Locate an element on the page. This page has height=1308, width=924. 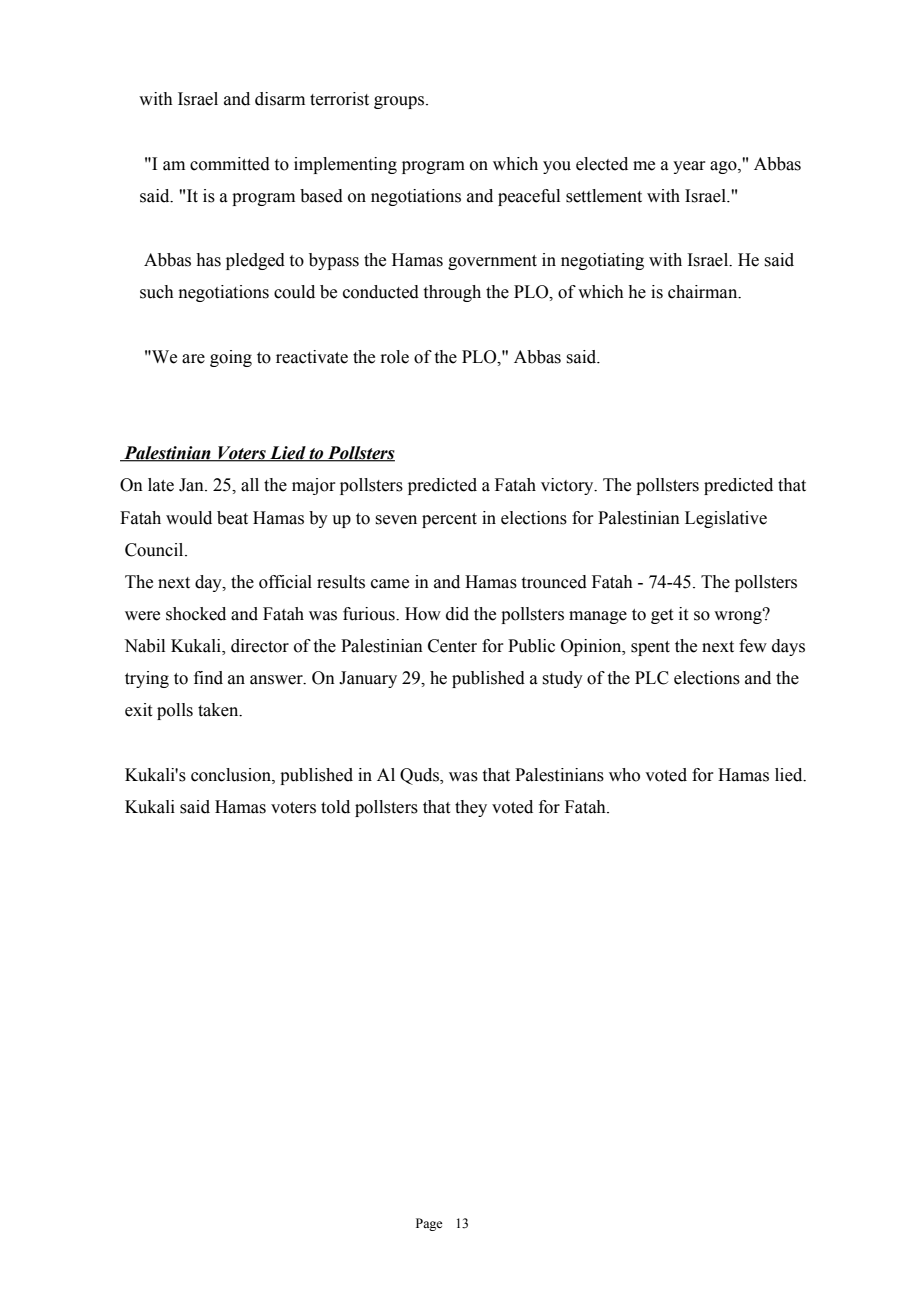
Page is located at coordinates (429, 1224).
